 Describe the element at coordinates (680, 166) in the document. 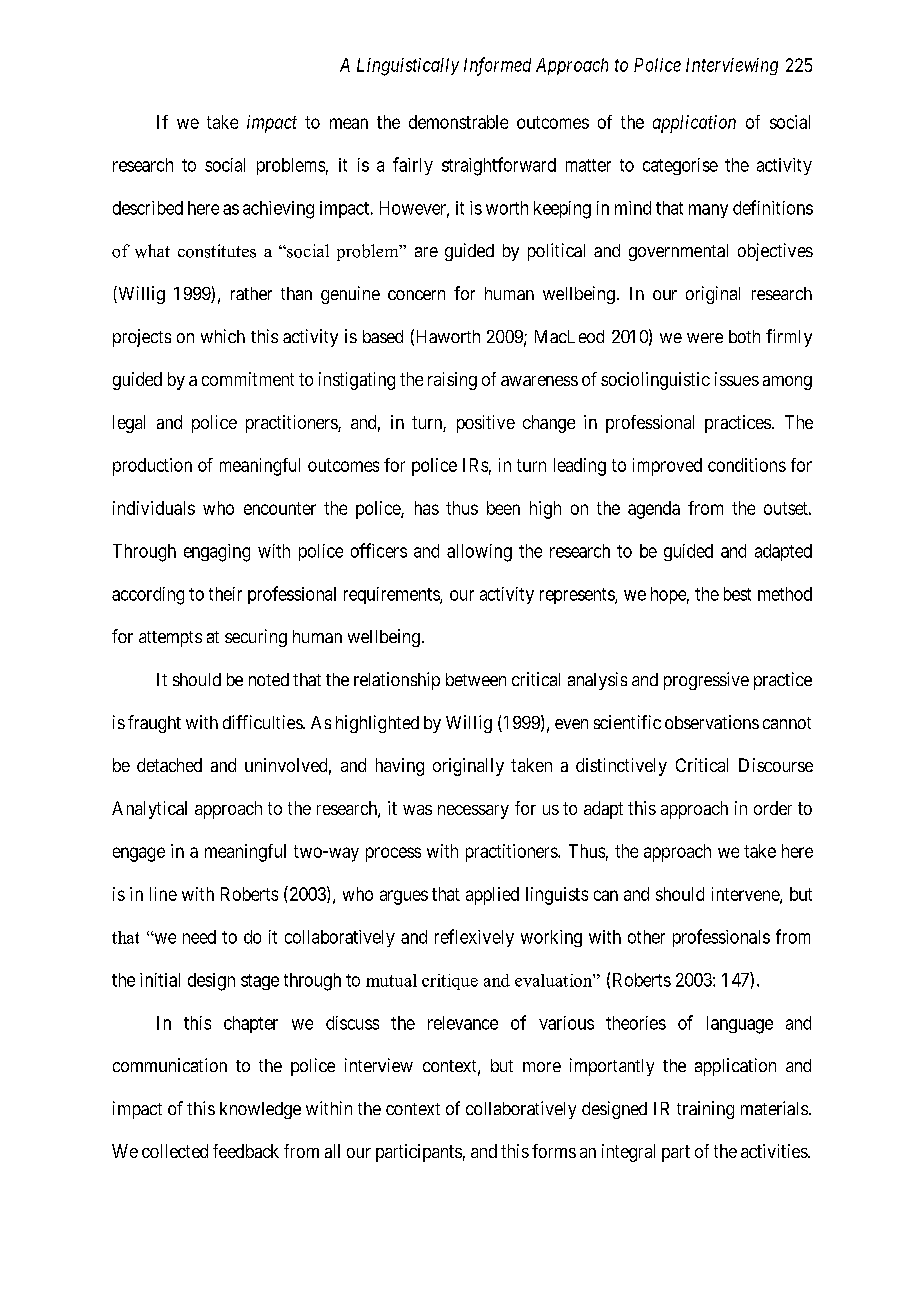

I see `categorise` at that location.
